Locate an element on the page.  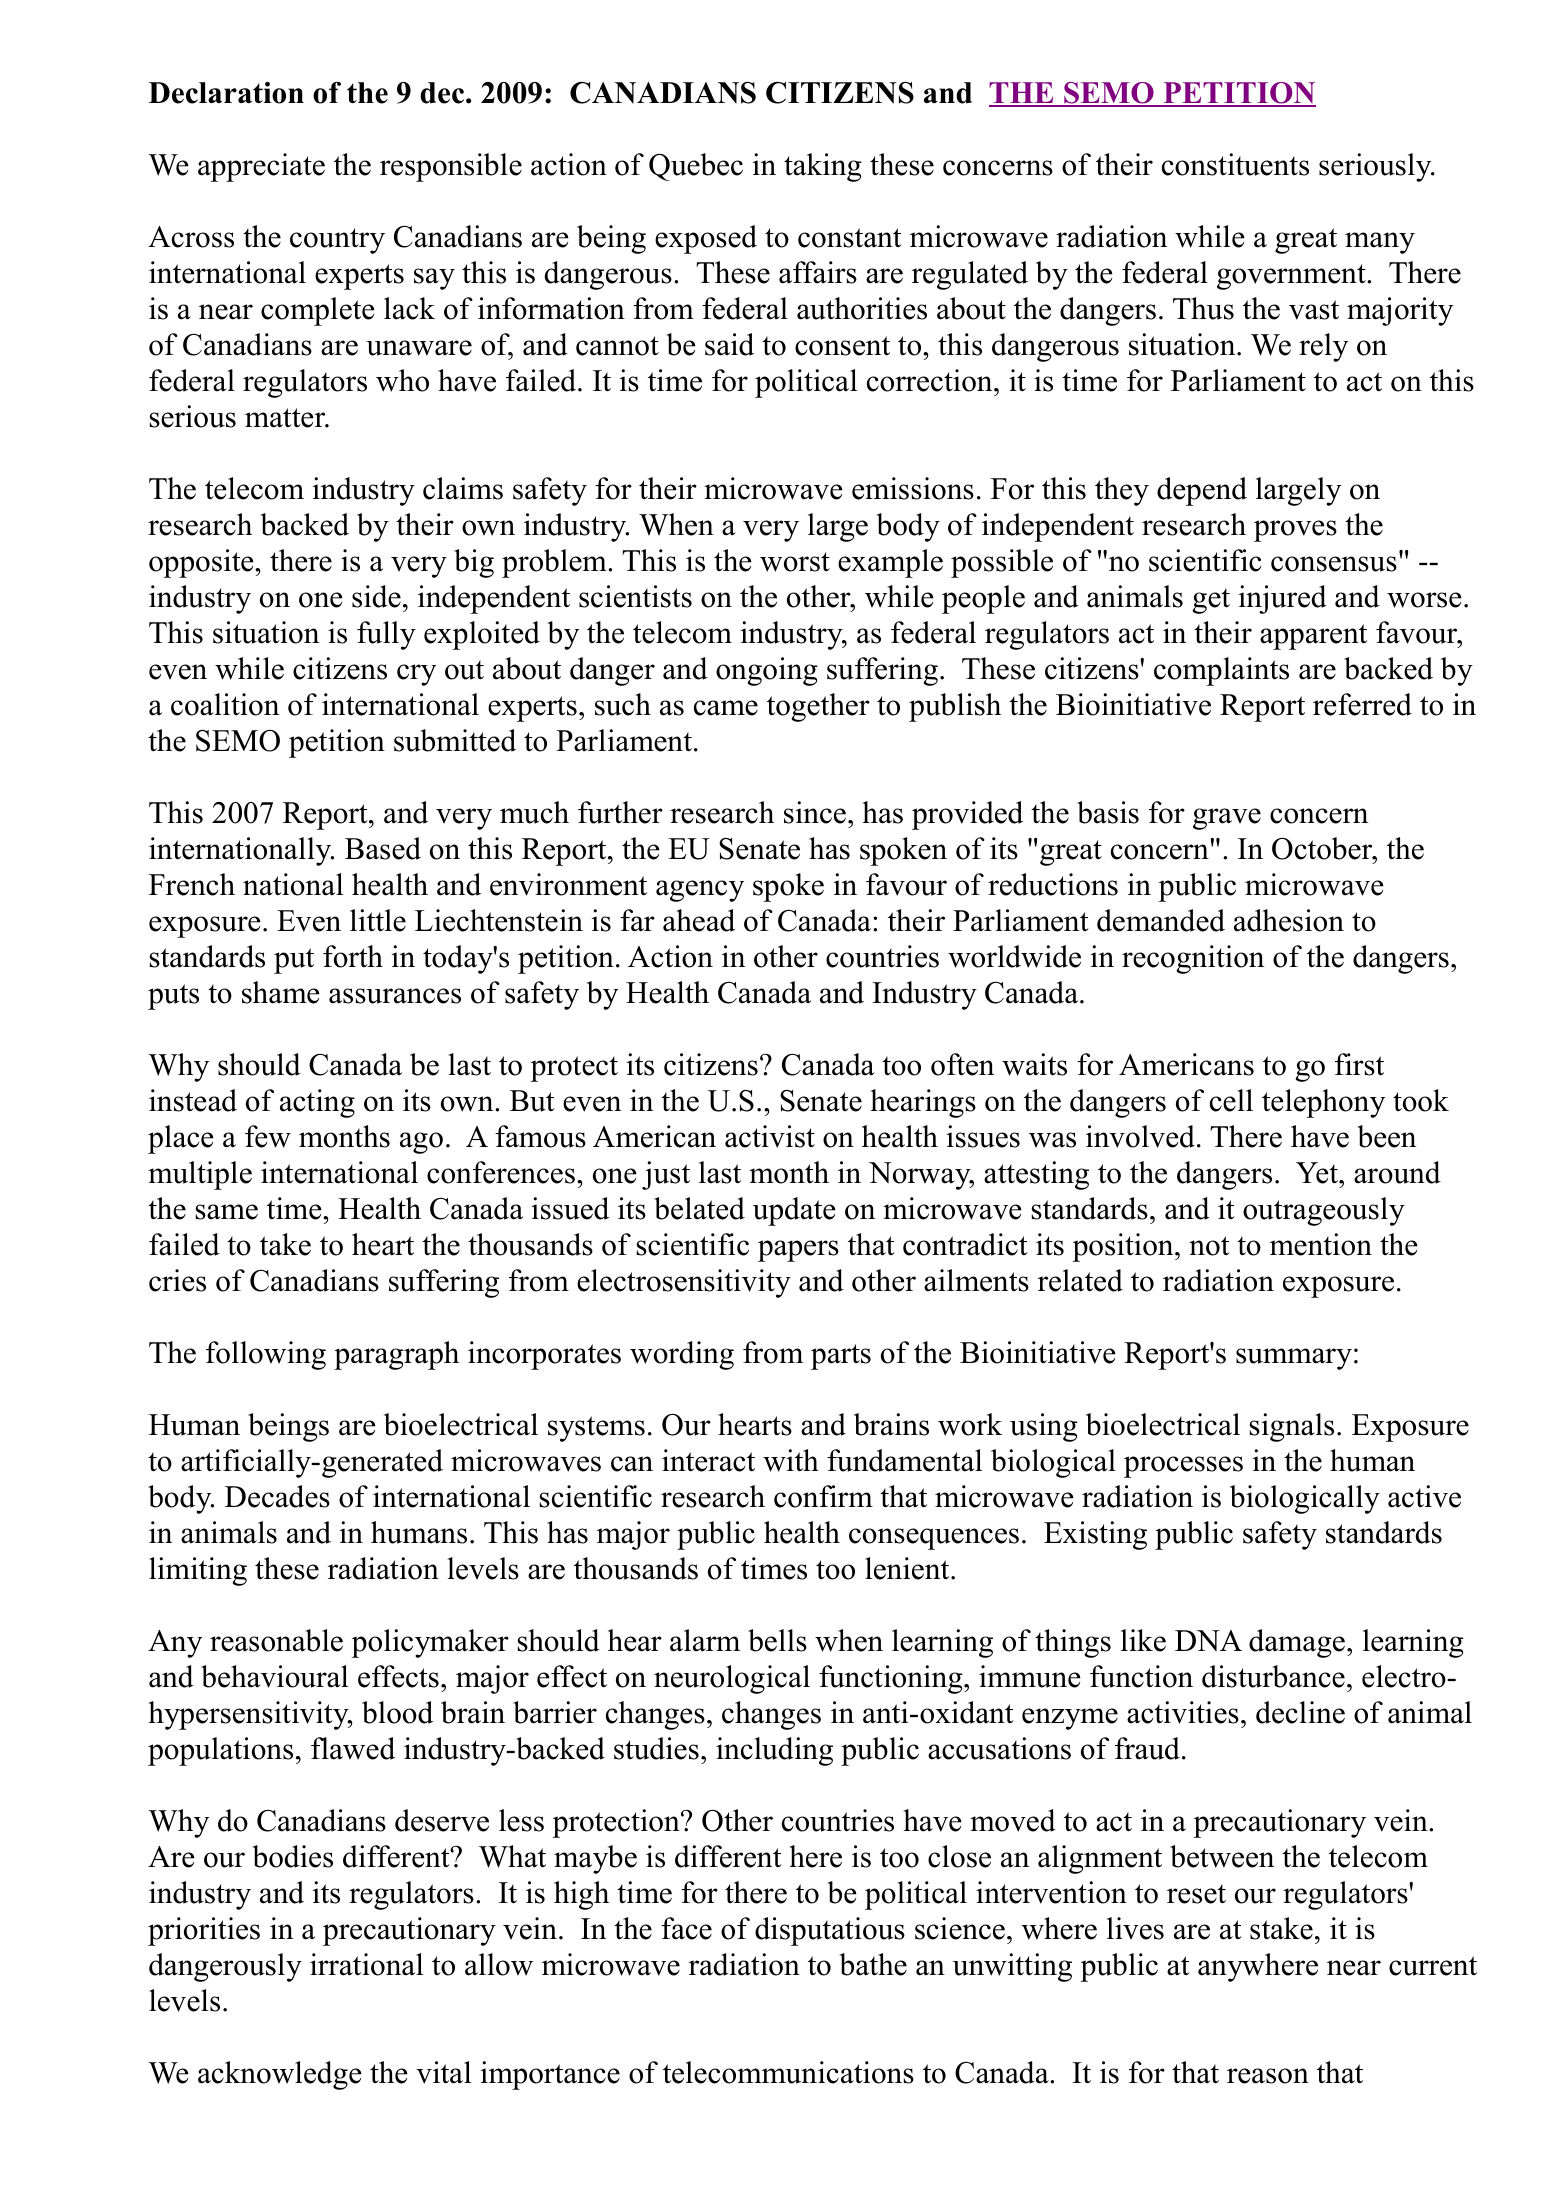
Decades is located at coordinates (277, 1496).
